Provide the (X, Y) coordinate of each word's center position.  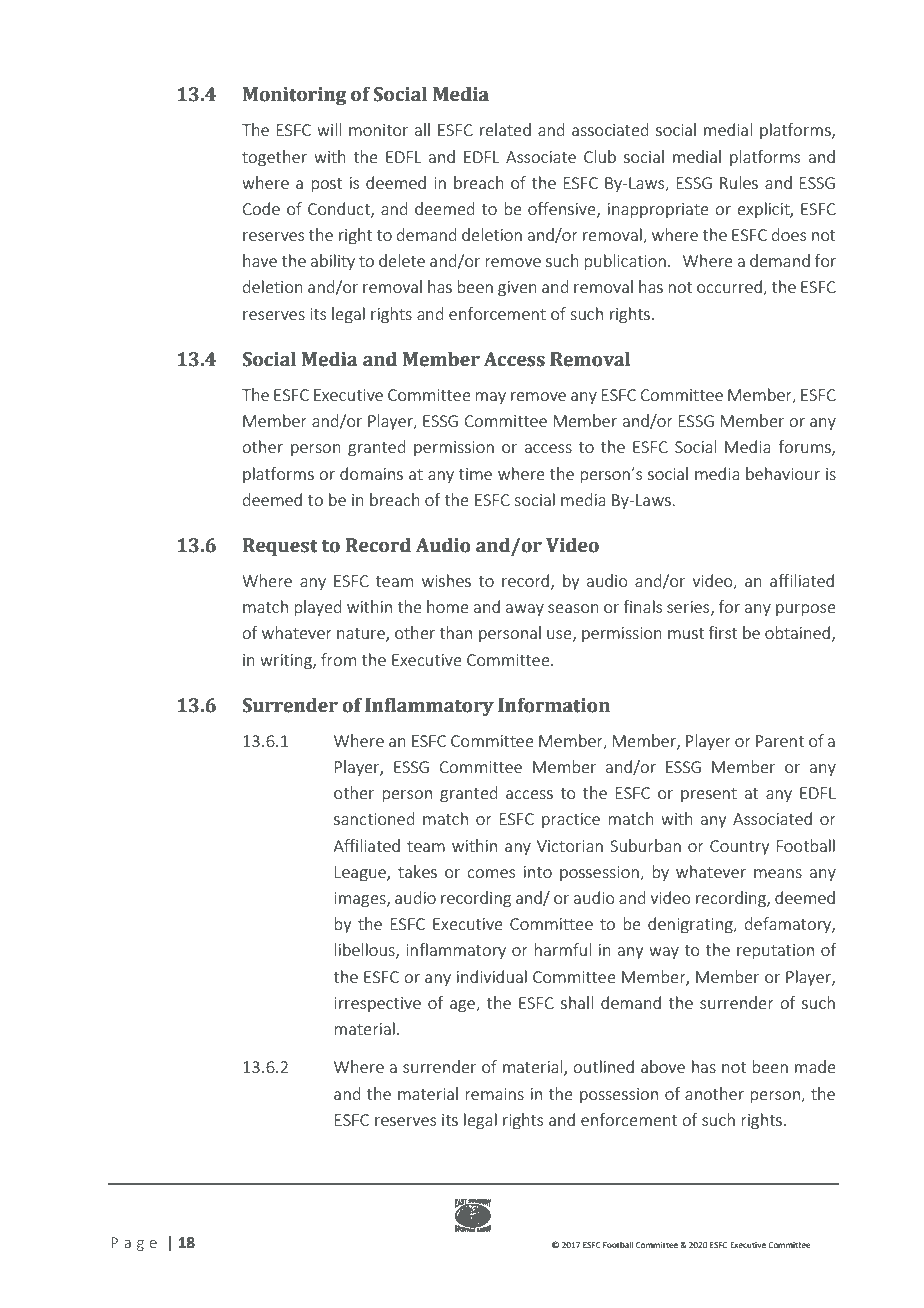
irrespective (377, 1004)
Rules (739, 182)
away (525, 610)
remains (494, 1094)
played (318, 608)
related (505, 129)
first (722, 632)
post (326, 185)
